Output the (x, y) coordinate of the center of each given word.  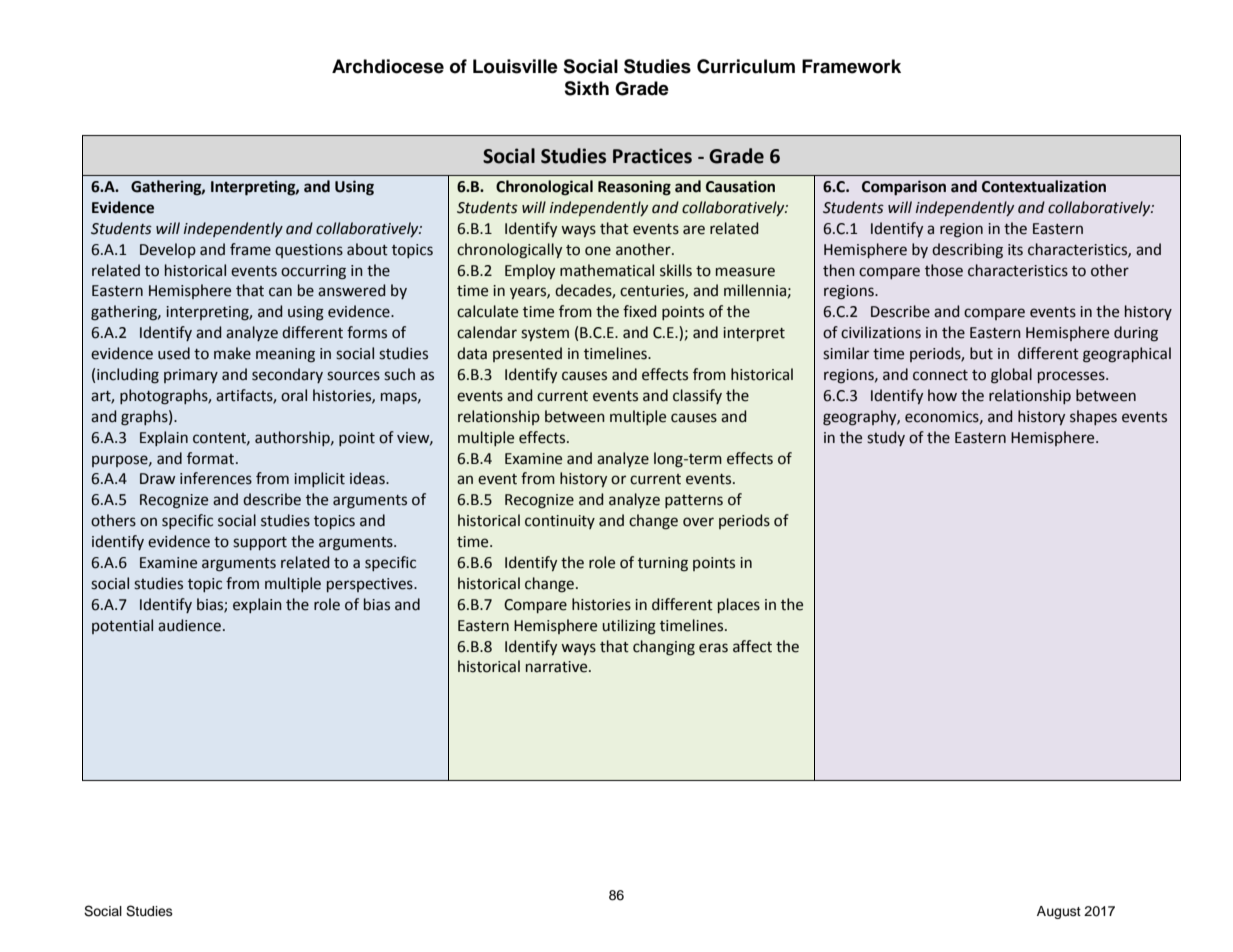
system (545, 334)
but (981, 353)
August (1059, 912)
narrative (558, 667)
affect (752, 646)
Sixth (586, 88)
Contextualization (1044, 186)
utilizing (629, 627)
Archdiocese (388, 66)
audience (189, 625)
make (232, 353)
